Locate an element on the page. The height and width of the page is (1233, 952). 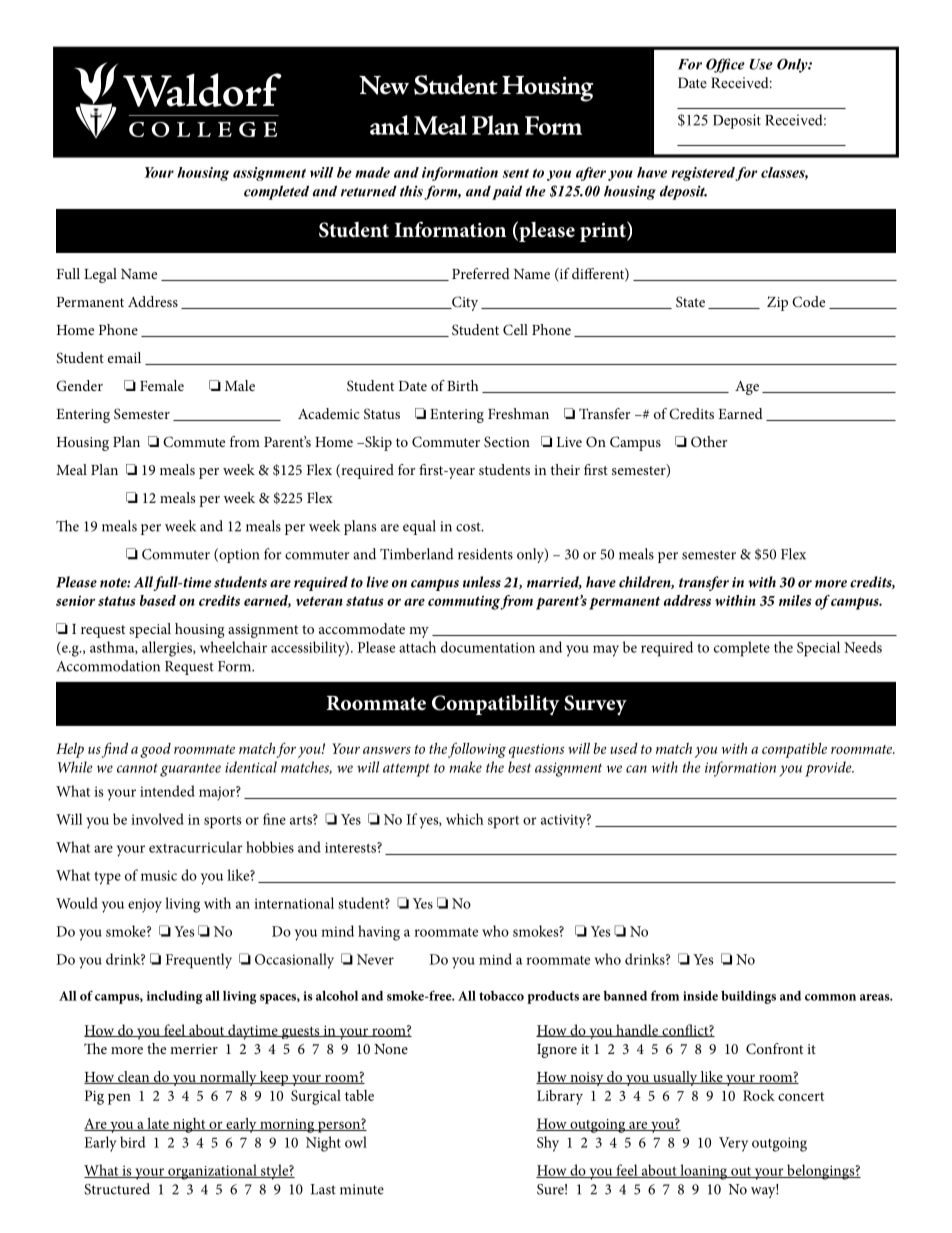
Office is located at coordinates (725, 65).
